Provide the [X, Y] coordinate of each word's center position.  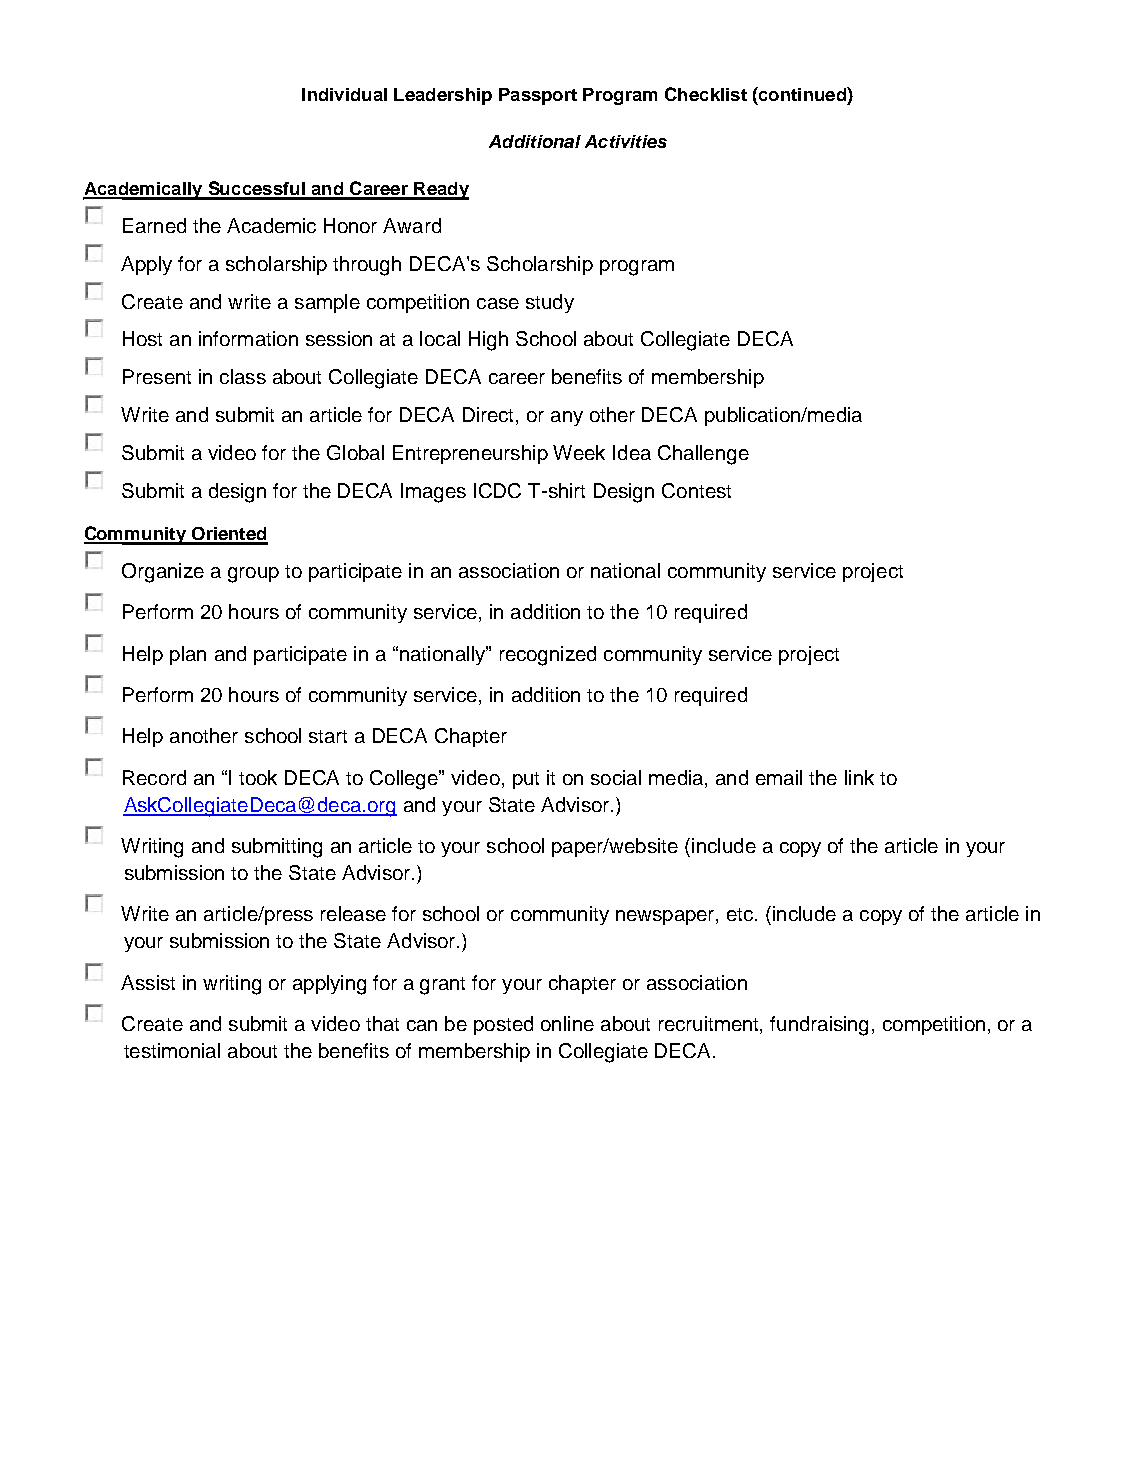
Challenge [703, 455]
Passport [538, 96]
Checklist [706, 94]
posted [503, 1025]
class [243, 376]
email [779, 777]
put [526, 780]
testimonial [172, 1050]
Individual [344, 94]
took [258, 777]
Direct [490, 416]
